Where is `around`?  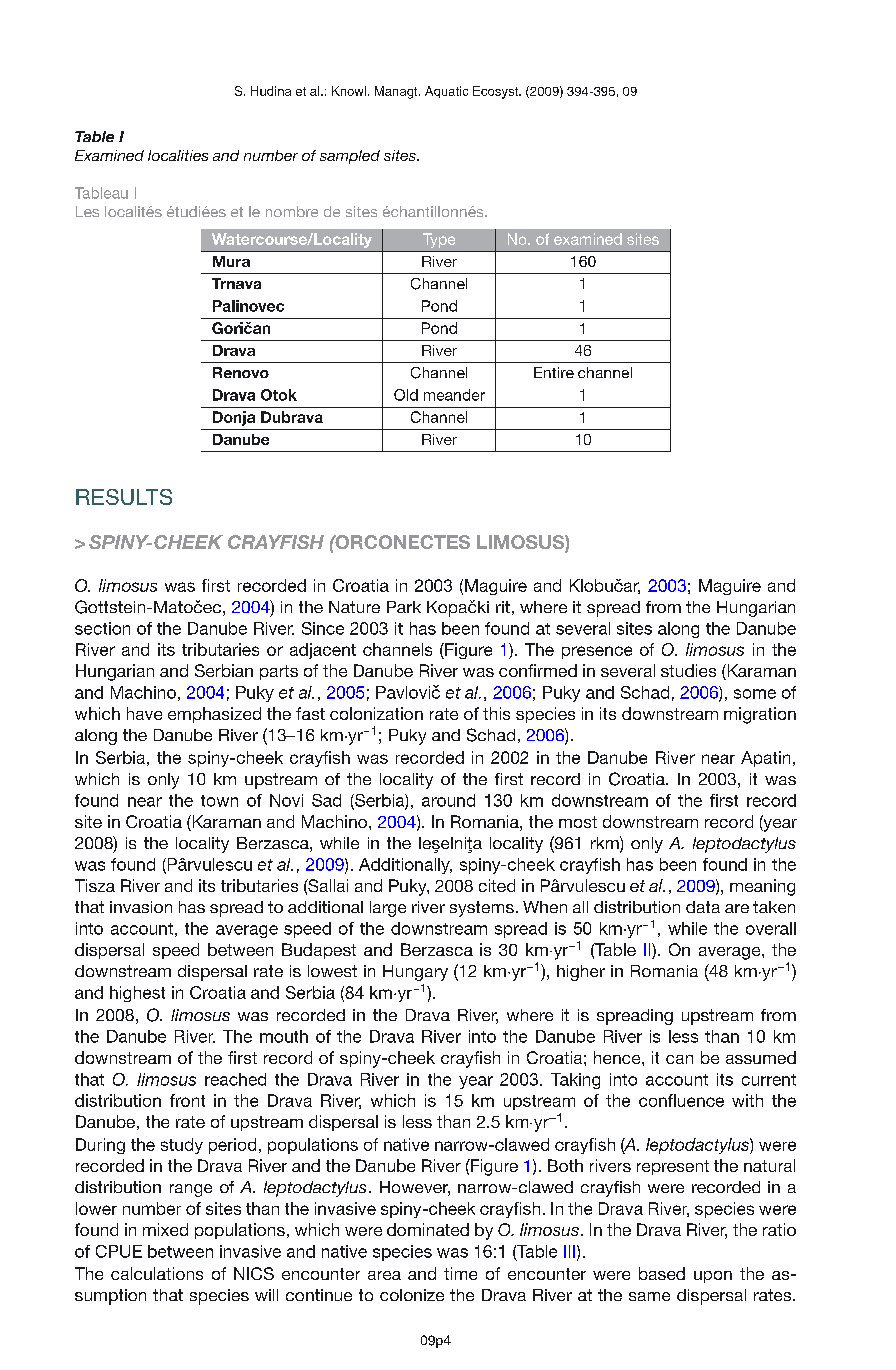 around is located at coordinates (448, 800).
